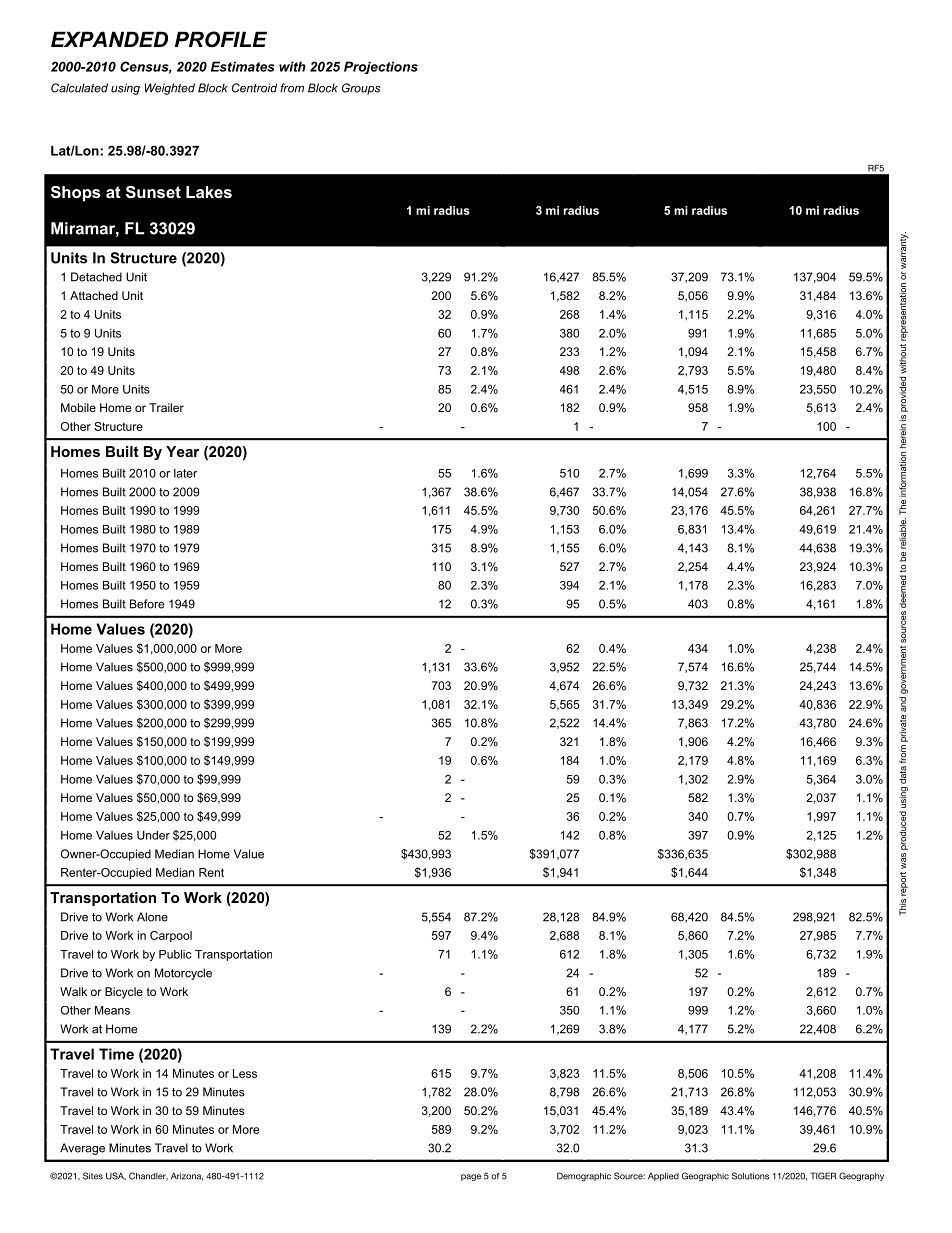 The image size is (952, 1233). What do you see at coordinates (182, 451) in the screenshot?
I see `Year` at bounding box center [182, 451].
